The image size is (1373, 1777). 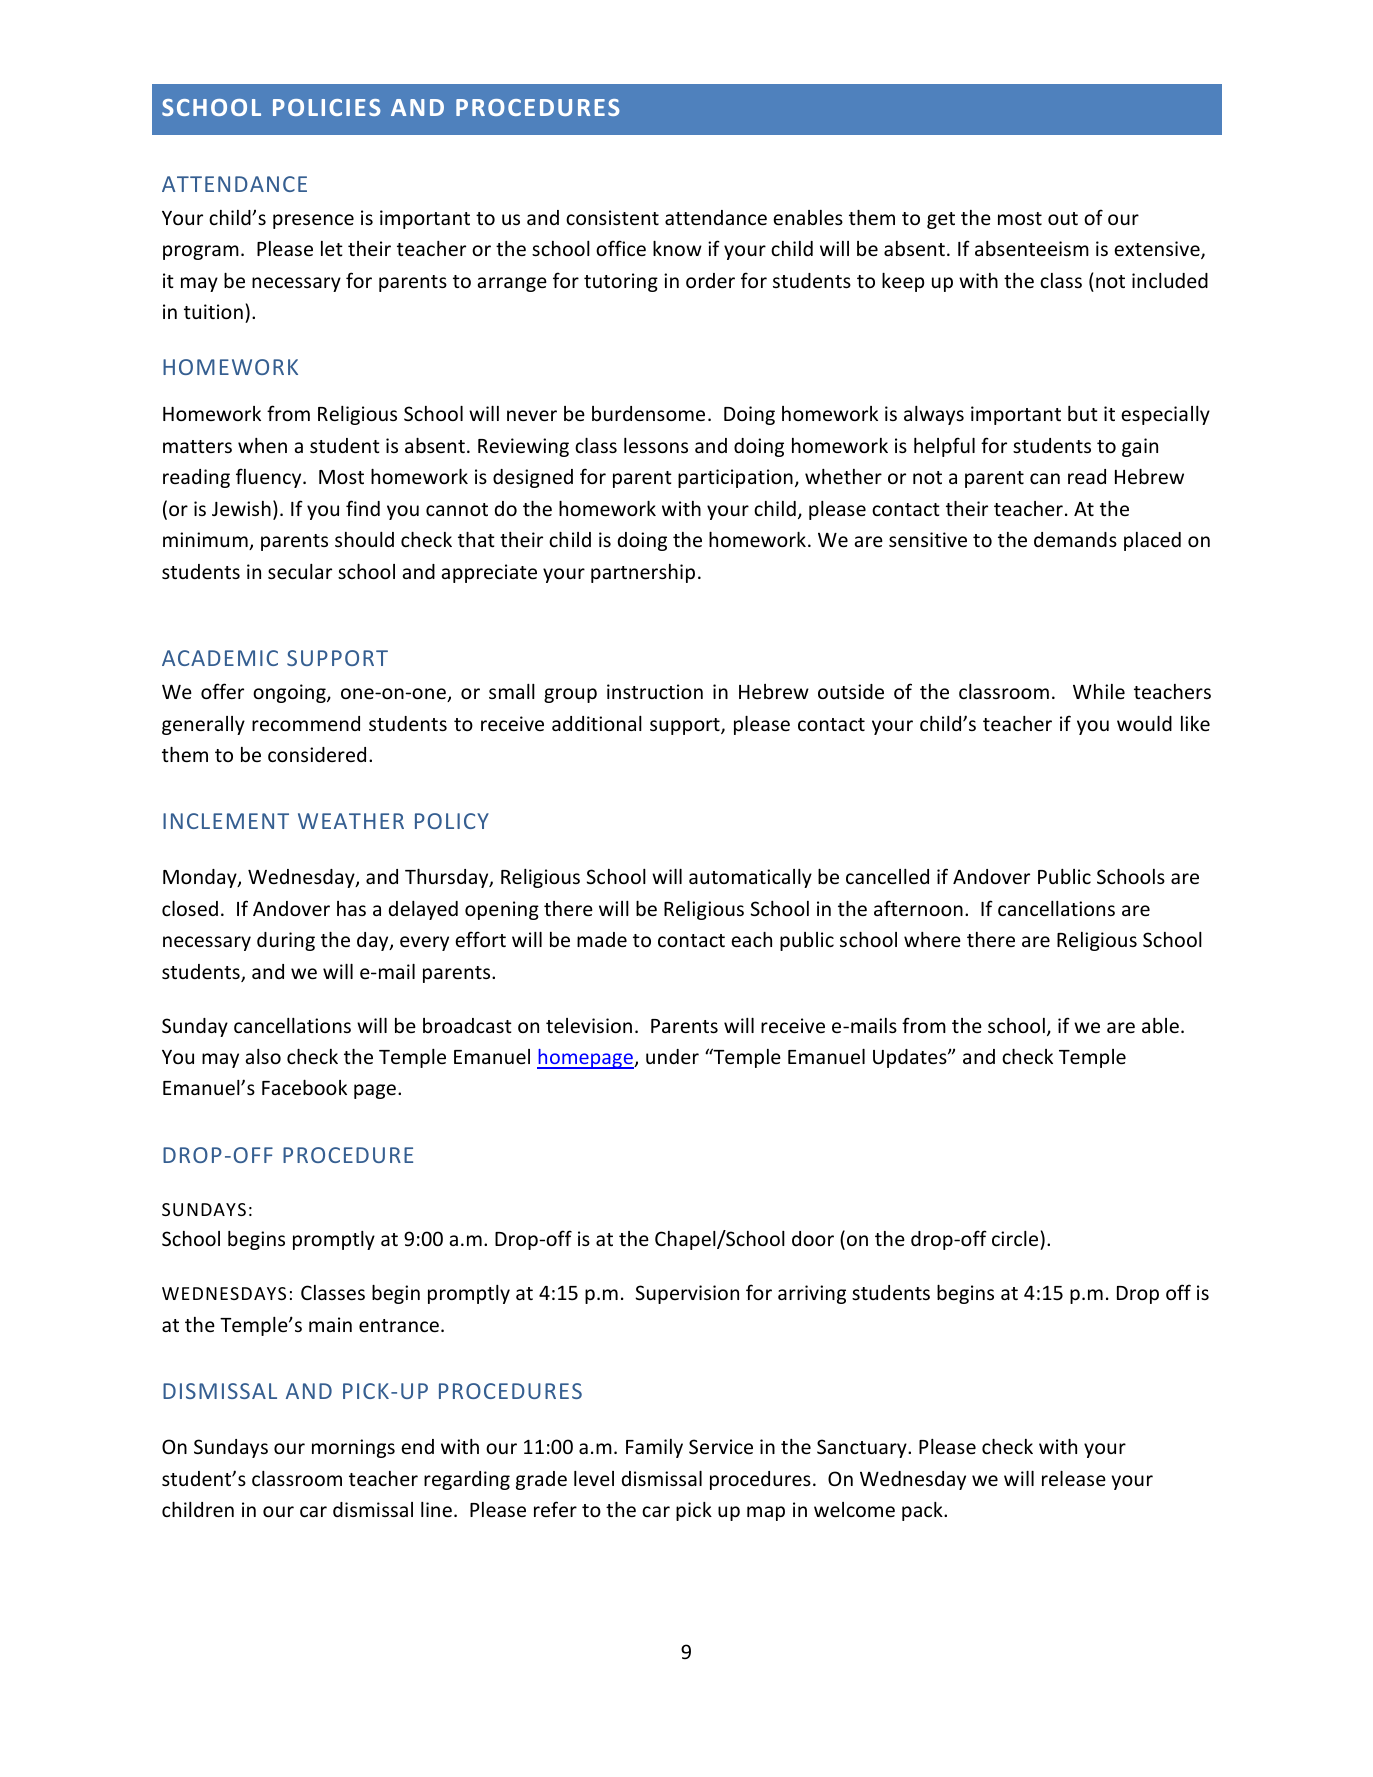 What do you see at coordinates (721, 1446) in the page?
I see `Service` at bounding box center [721, 1446].
